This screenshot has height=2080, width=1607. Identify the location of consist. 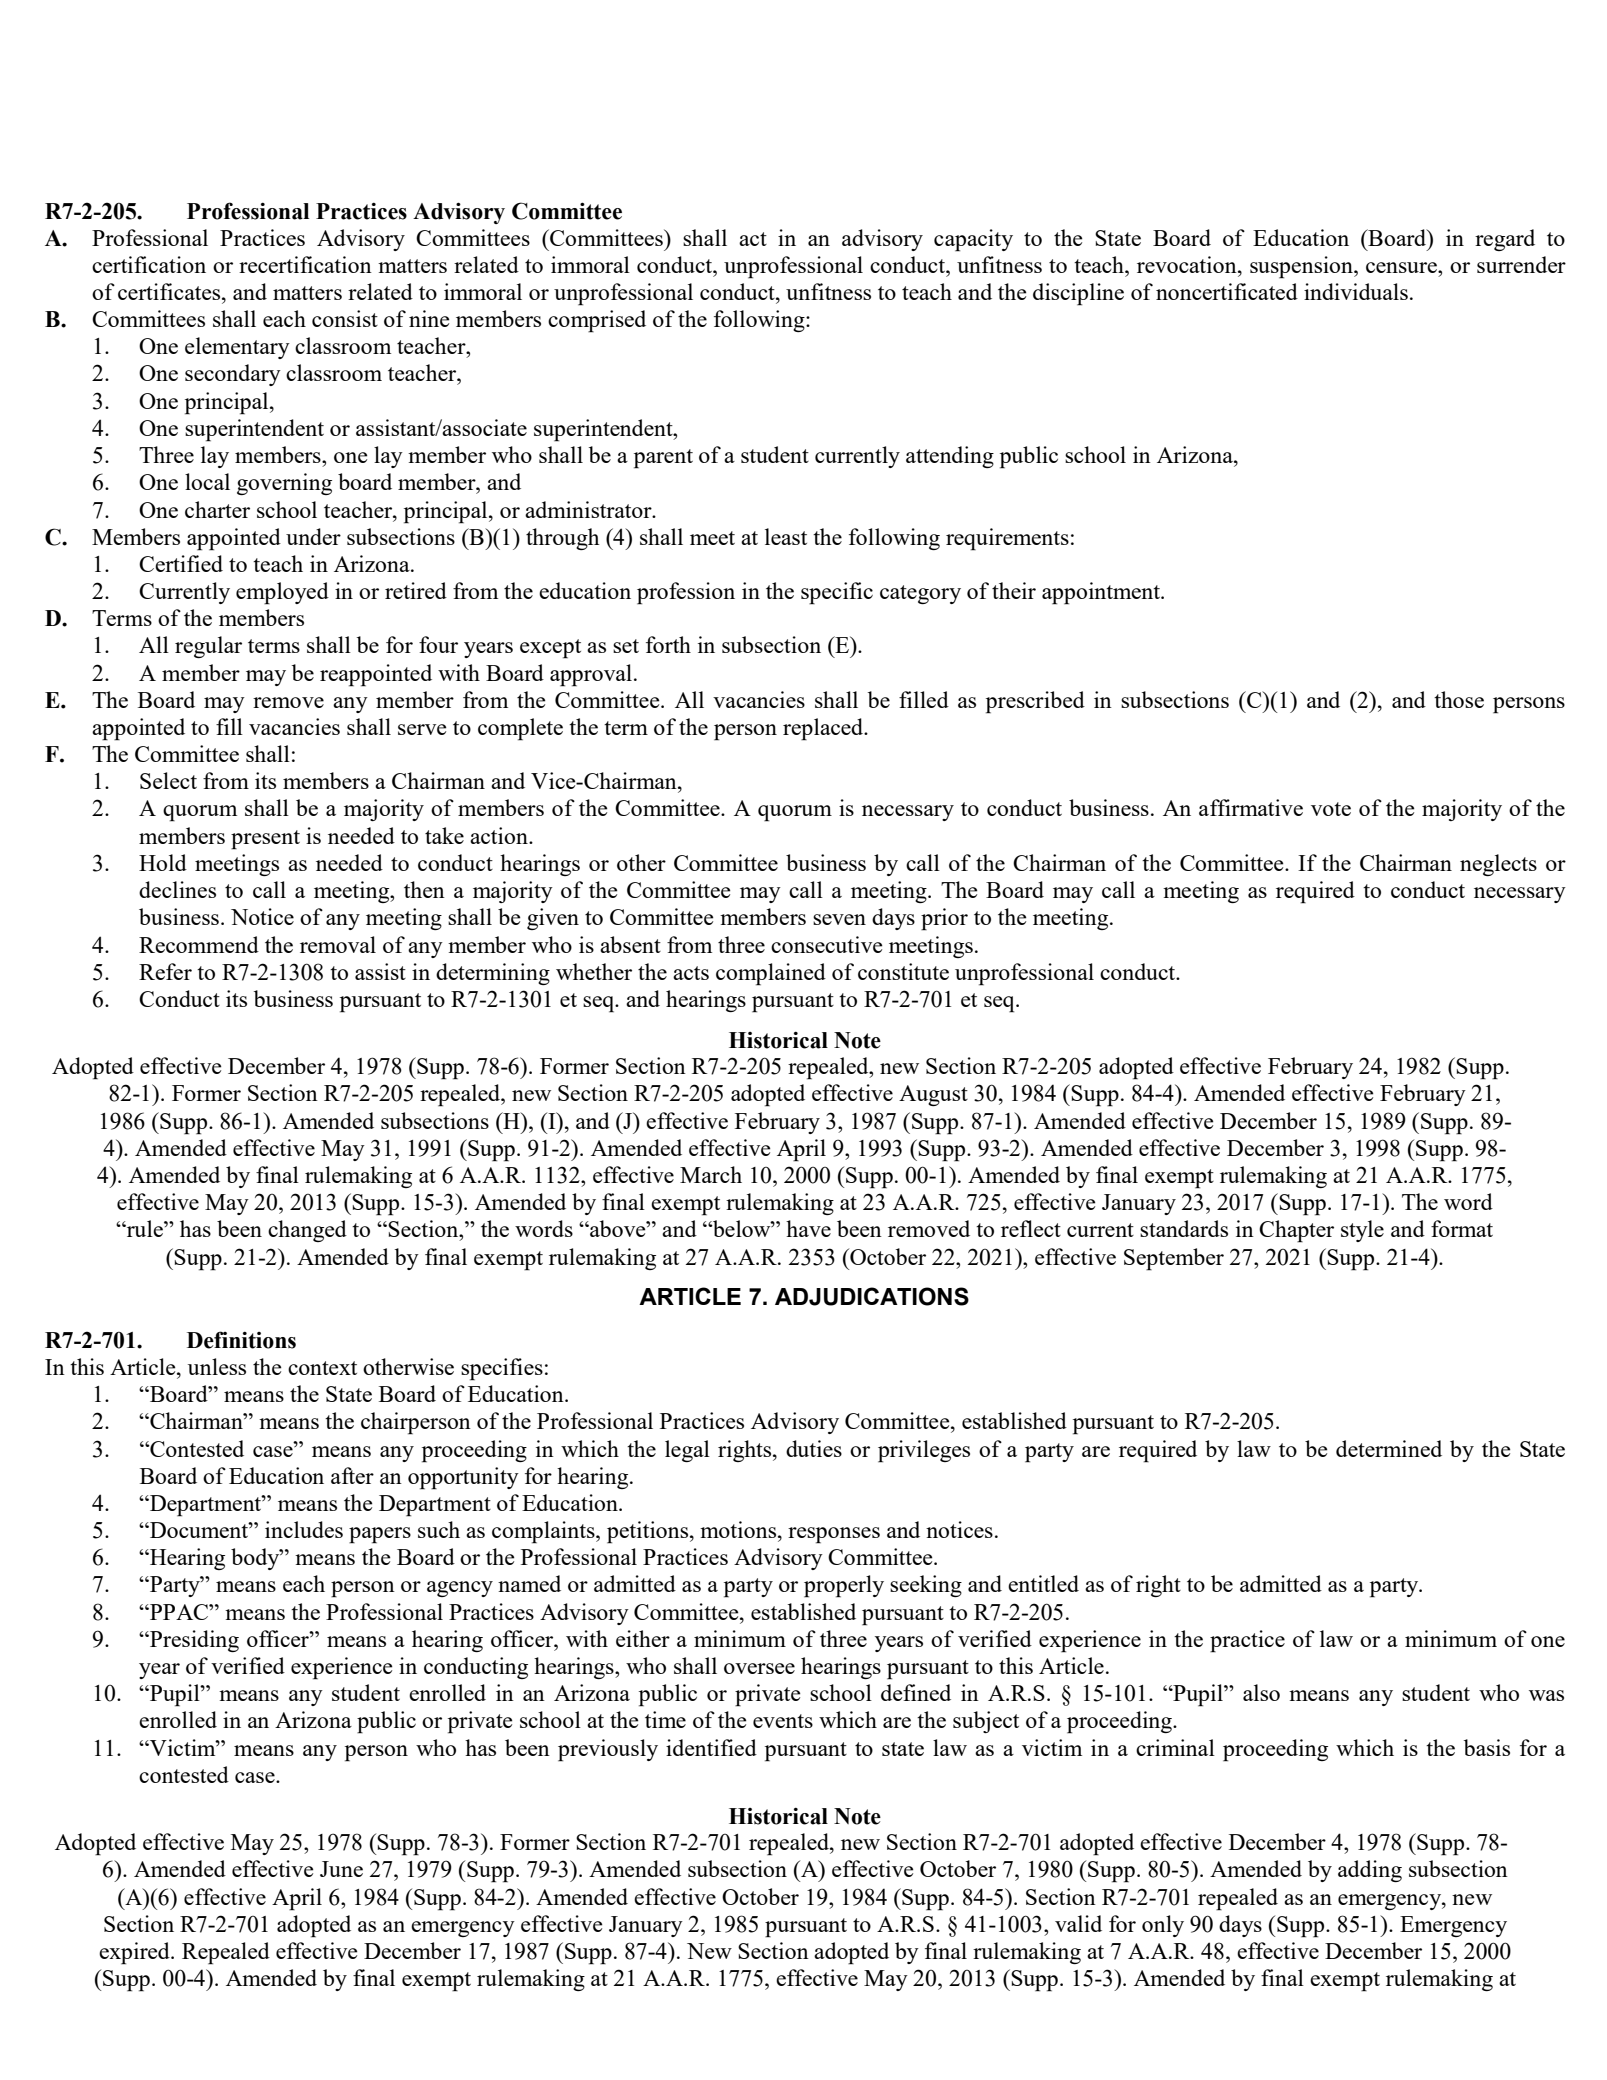
(345, 318).
